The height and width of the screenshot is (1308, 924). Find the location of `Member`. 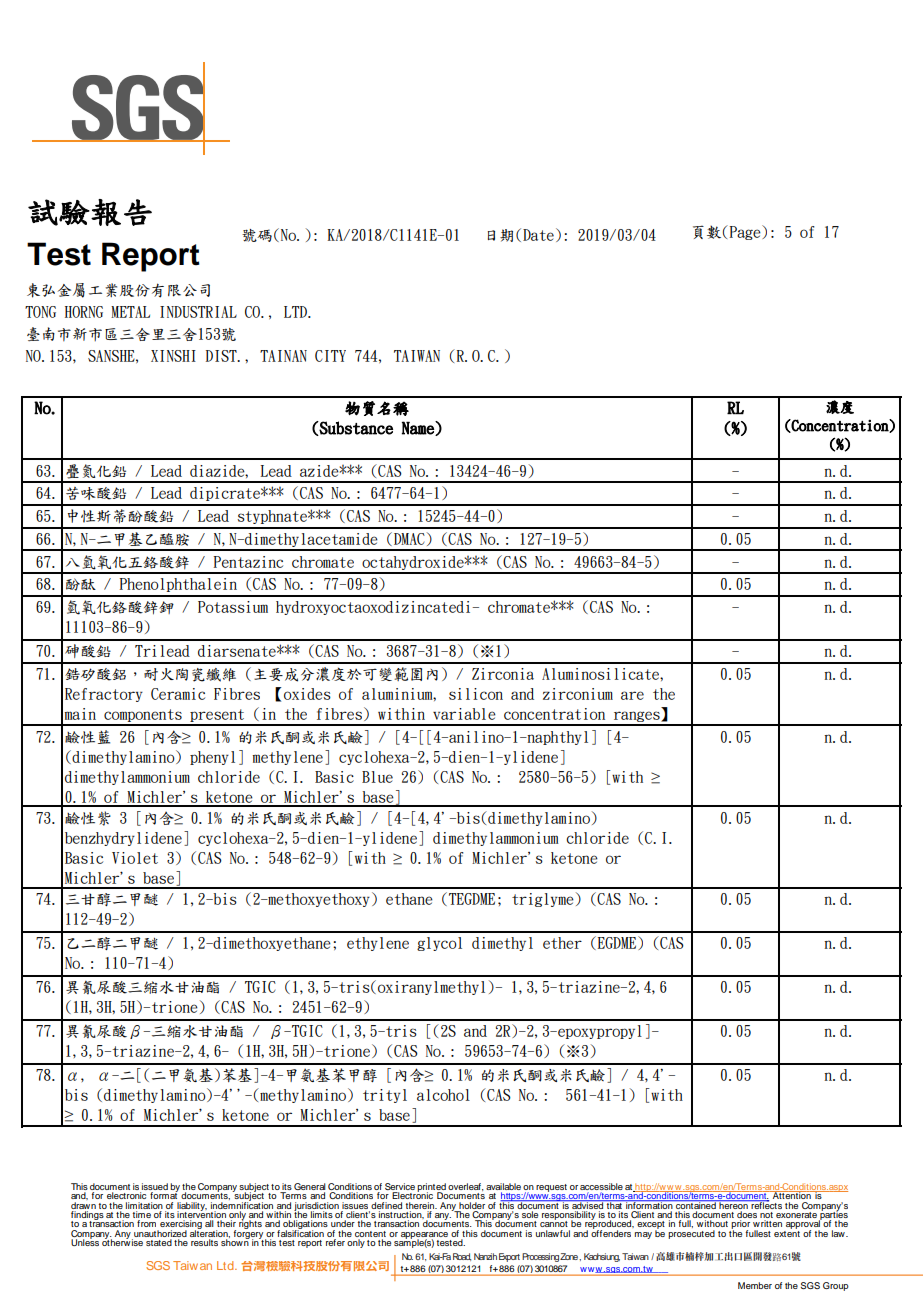

Member is located at coordinates (755, 1285).
